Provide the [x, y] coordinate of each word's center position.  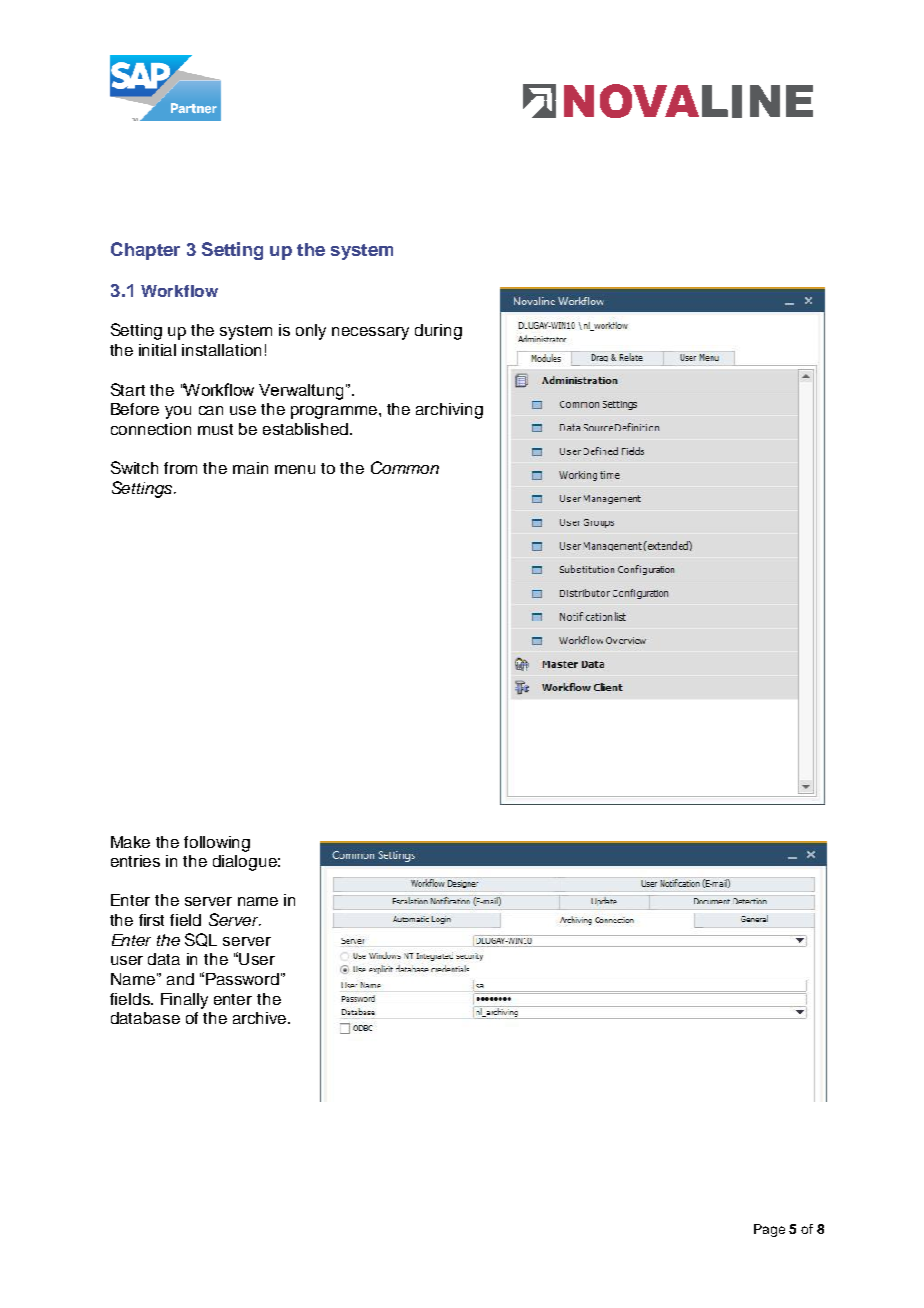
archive [261, 1018]
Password [242, 979]
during [438, 332]
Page [769, 1230]
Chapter [145, 251]
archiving [449, 411]
